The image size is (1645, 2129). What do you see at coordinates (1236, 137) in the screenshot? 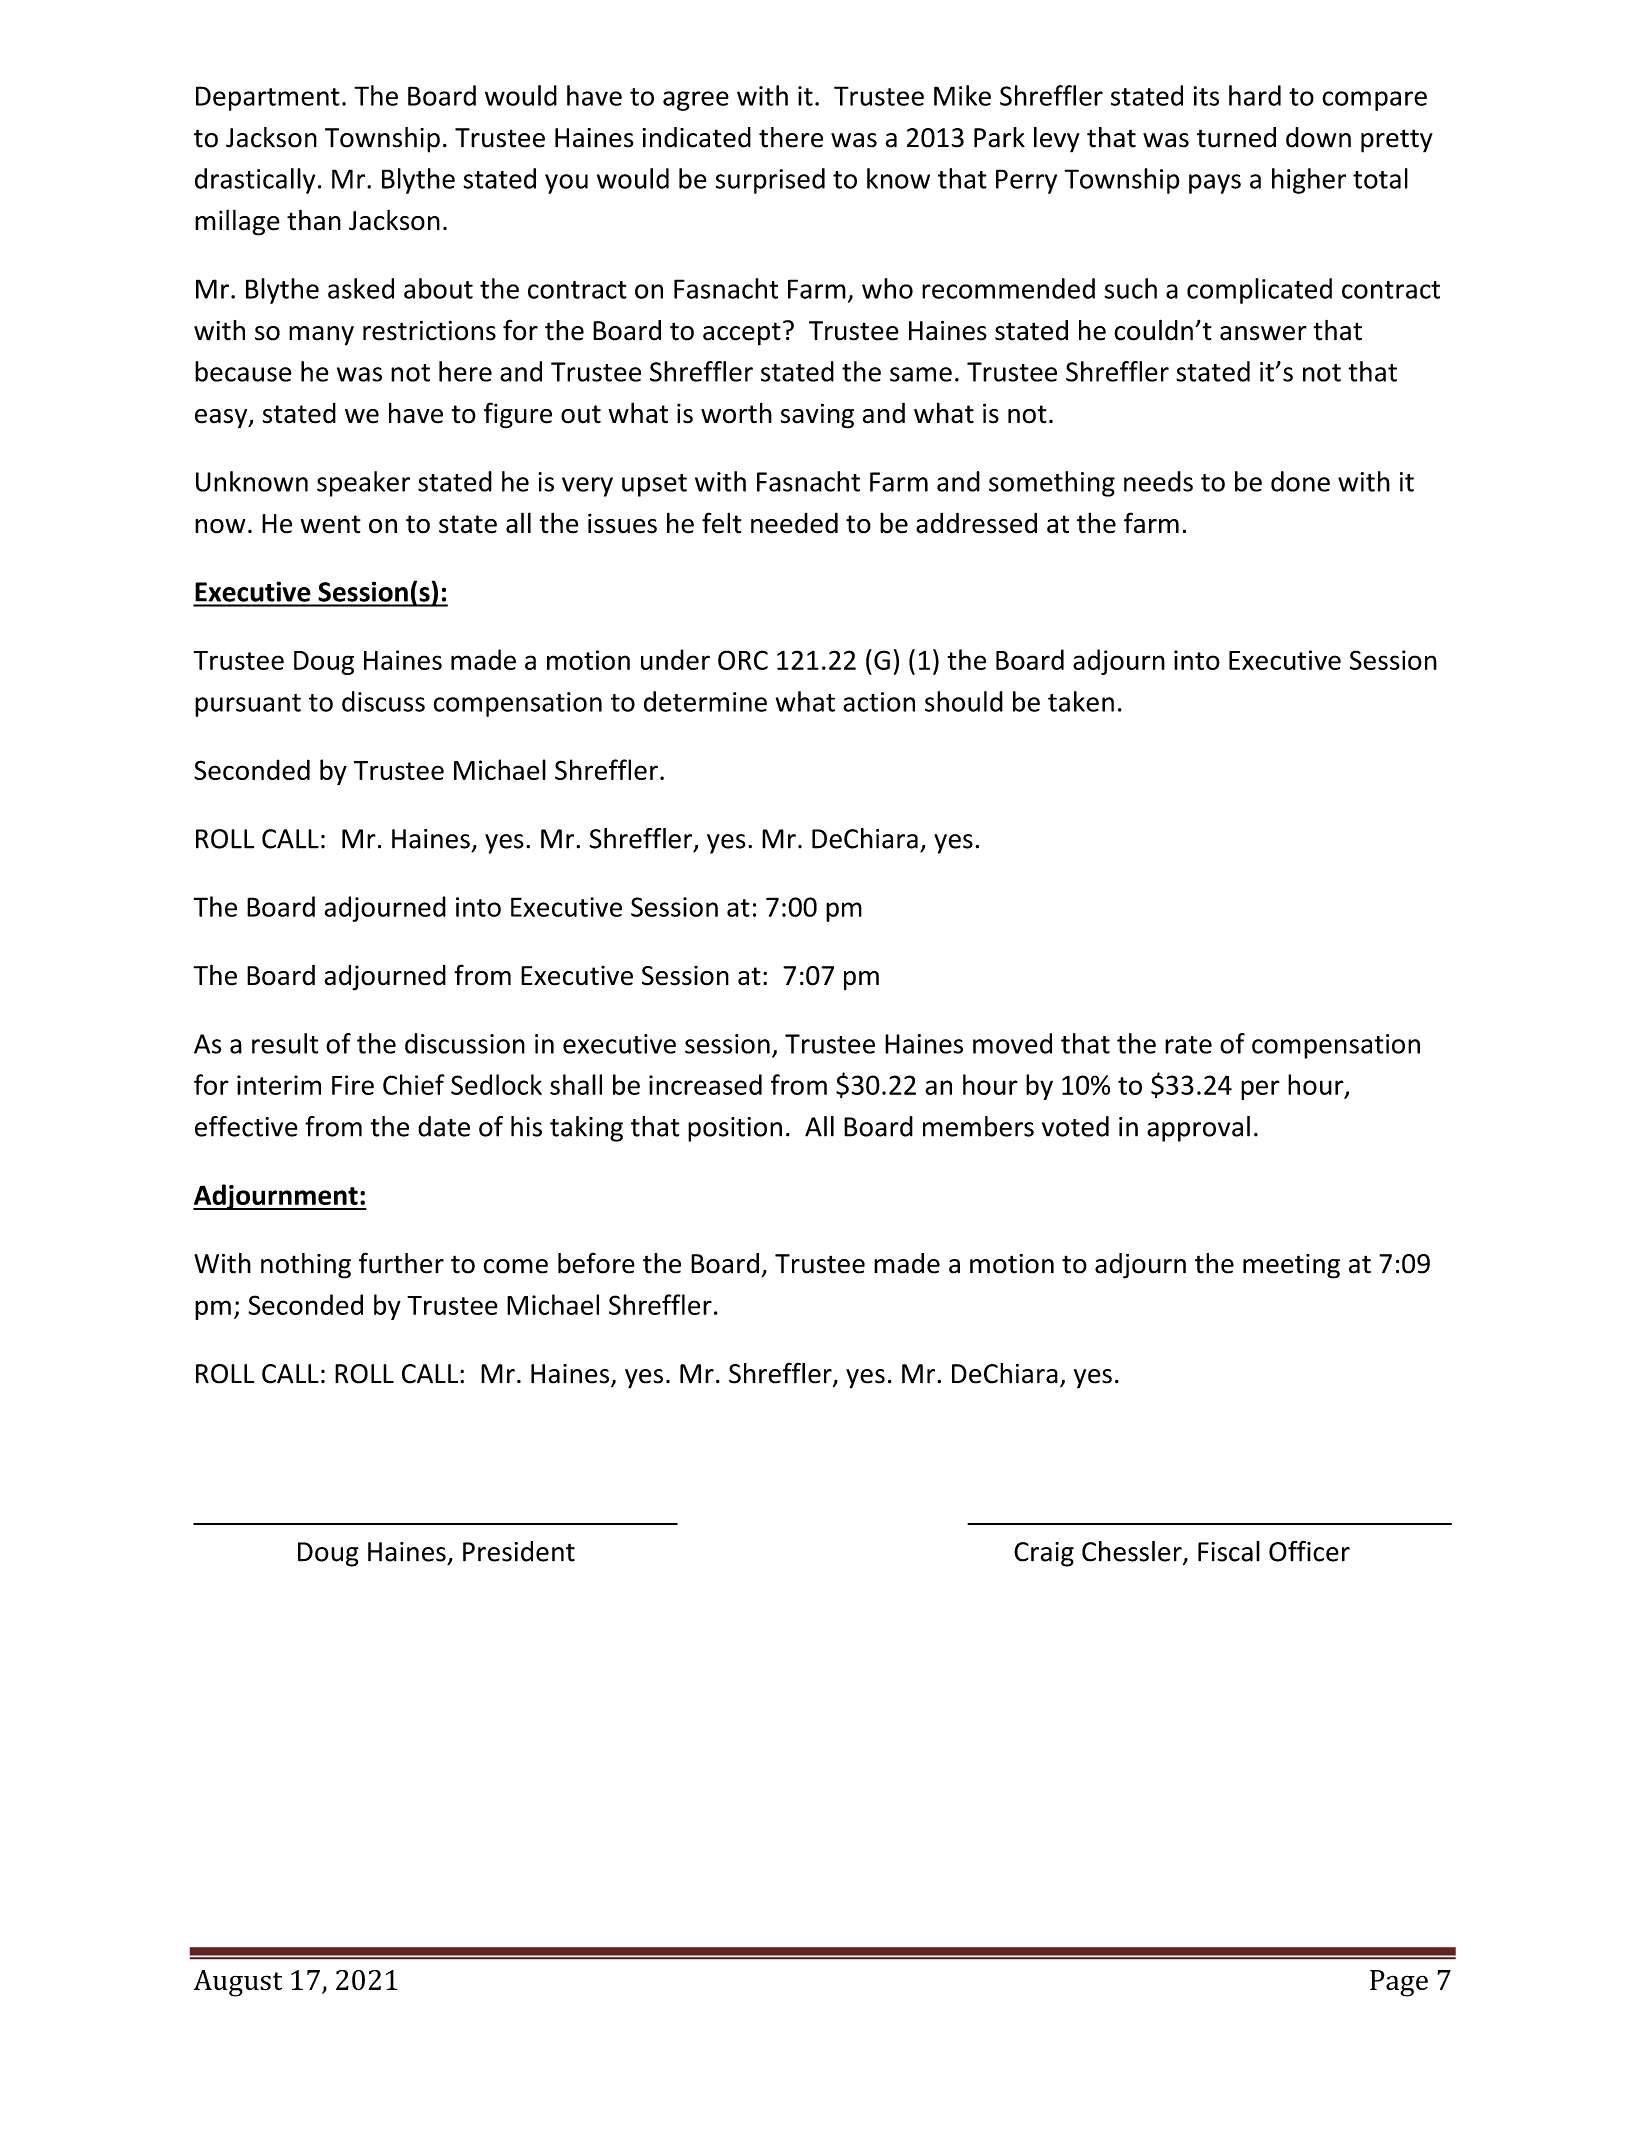
I see `turned` at bounding box center [1236, 137].
